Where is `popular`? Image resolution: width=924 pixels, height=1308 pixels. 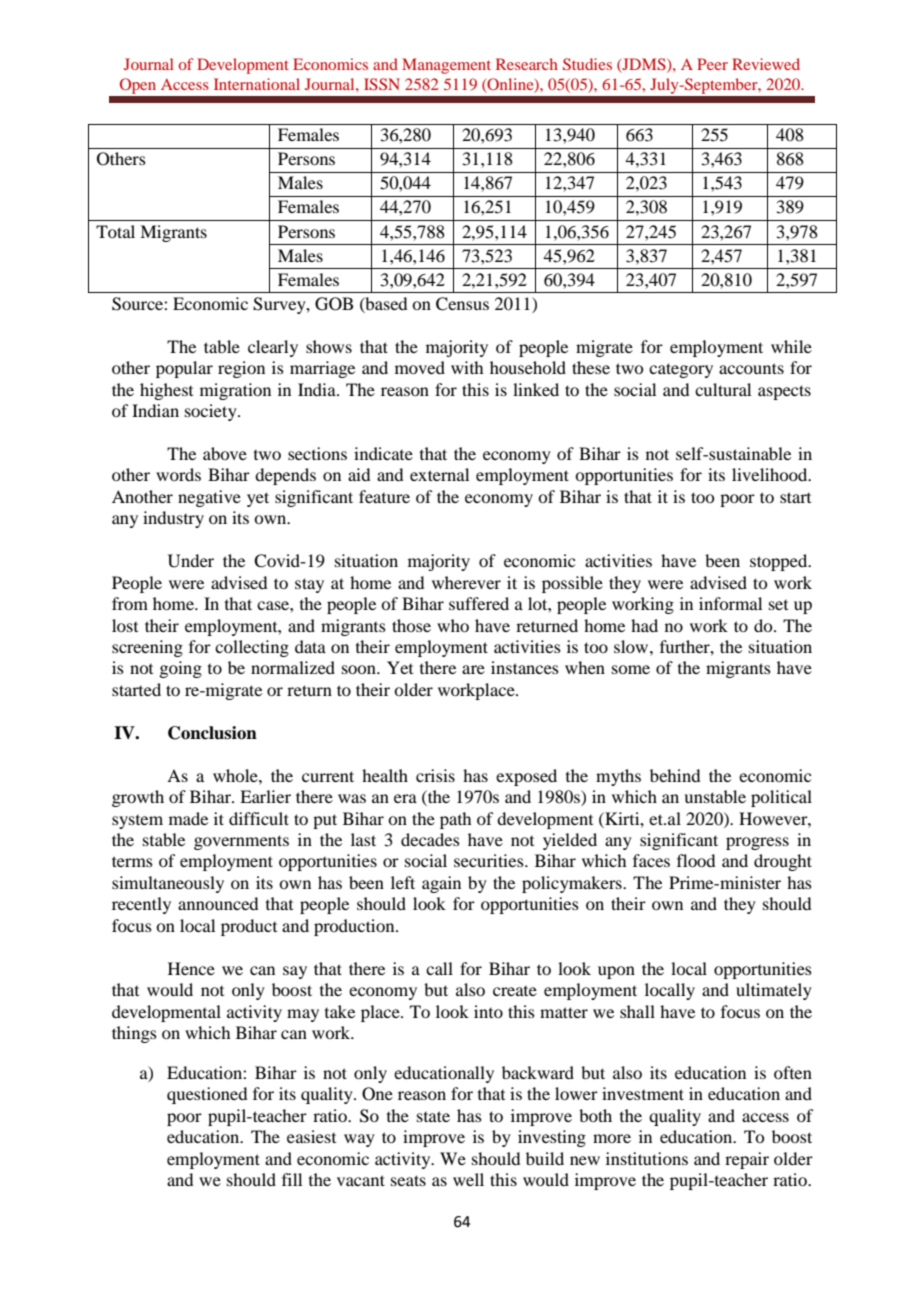
popular is located at coordinates (184, 369).
